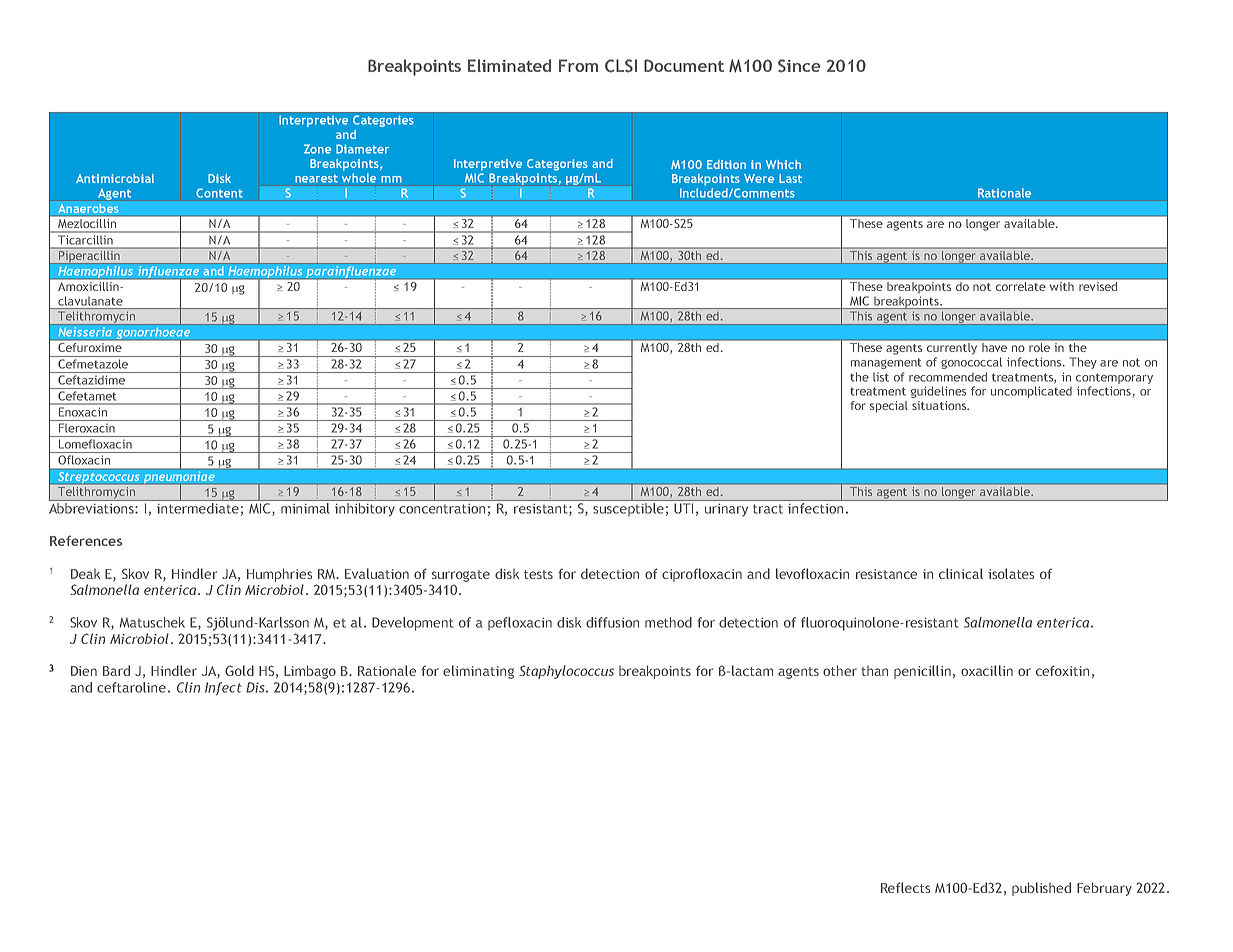  What do you see at coordinates (1011, 573) in the image?
I see `isolates` at bounding box center [1011, 573].
